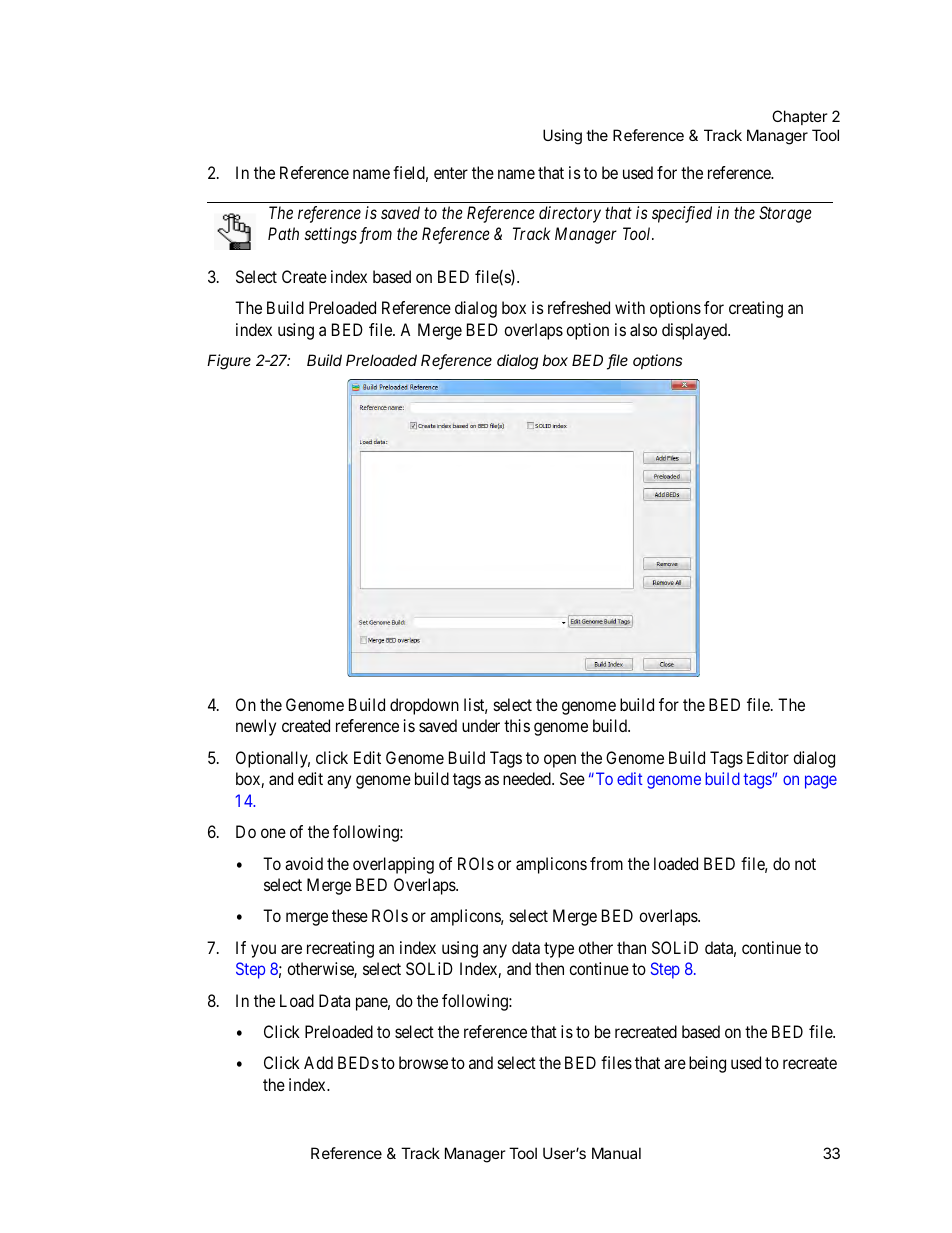 The width and height of the image is (952, 1233). What do you see at coordinates (800, 117) in the image?
I see `Chapter` at bounding box center [800, 117].
